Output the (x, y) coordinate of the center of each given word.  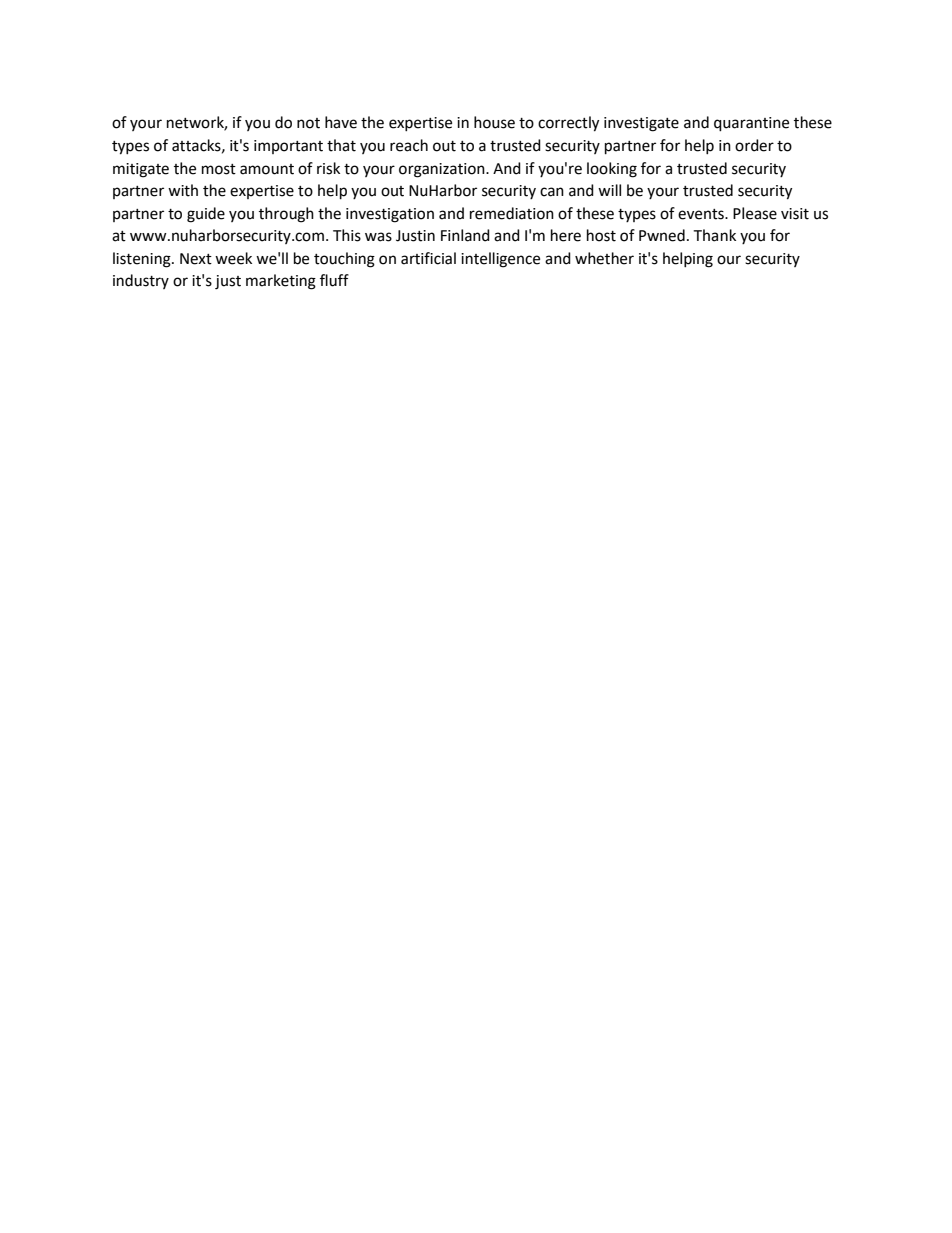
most (219, 169)
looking (612, 170)
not (308, 123)
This (347, 235)
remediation (512, 213)
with (183, 190)
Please (755, 213)
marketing (281, 282)
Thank (714, 235)
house (494, 122)
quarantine (751, 124)
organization (443, 170)
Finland (465, 235)
